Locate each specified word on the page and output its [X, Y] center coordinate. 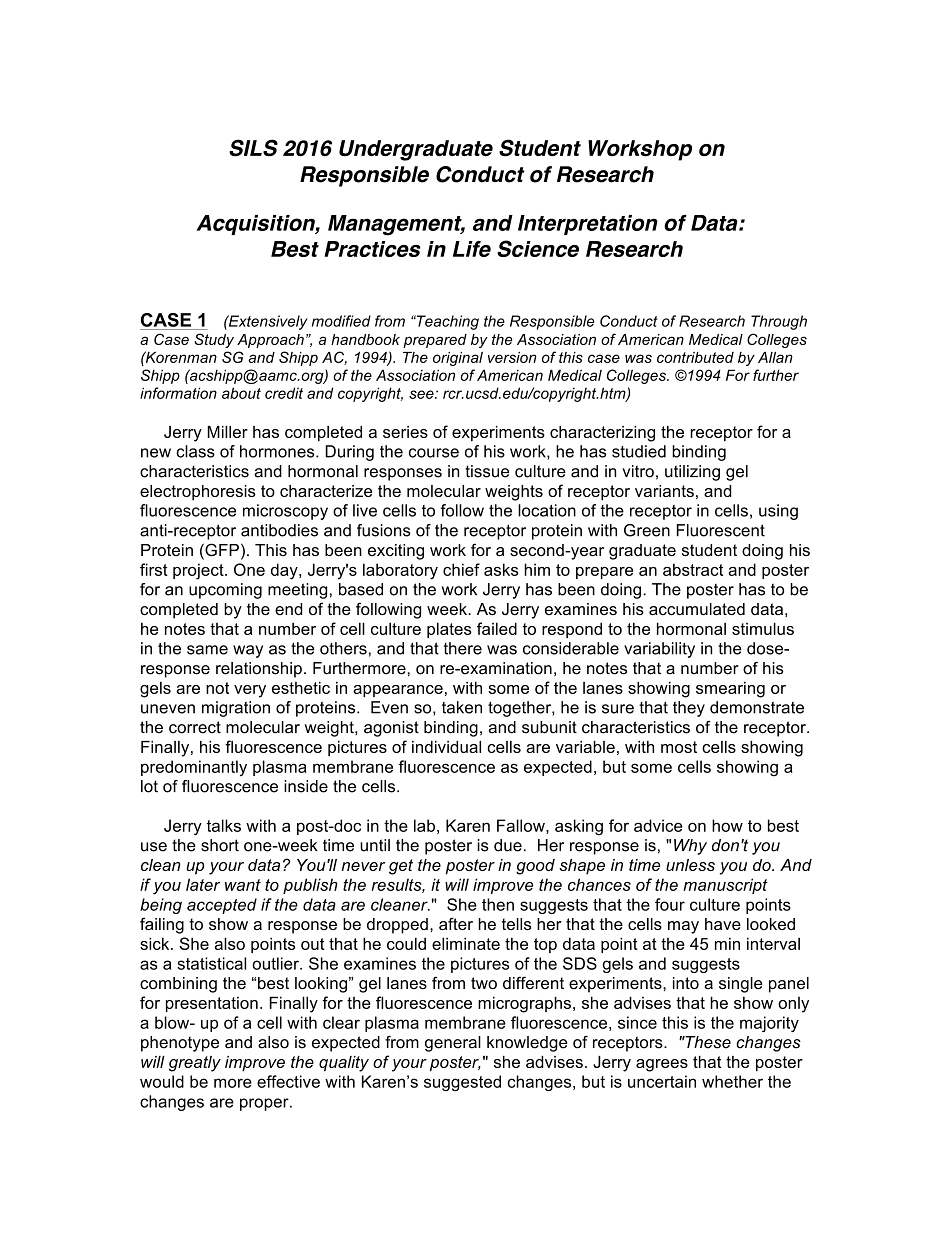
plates [449, 630]
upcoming [225, 591]
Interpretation [588, 225]
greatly [195, 1064]
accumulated [697, 609]
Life [472, 249]
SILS [253, 148]
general [453, 1044]
